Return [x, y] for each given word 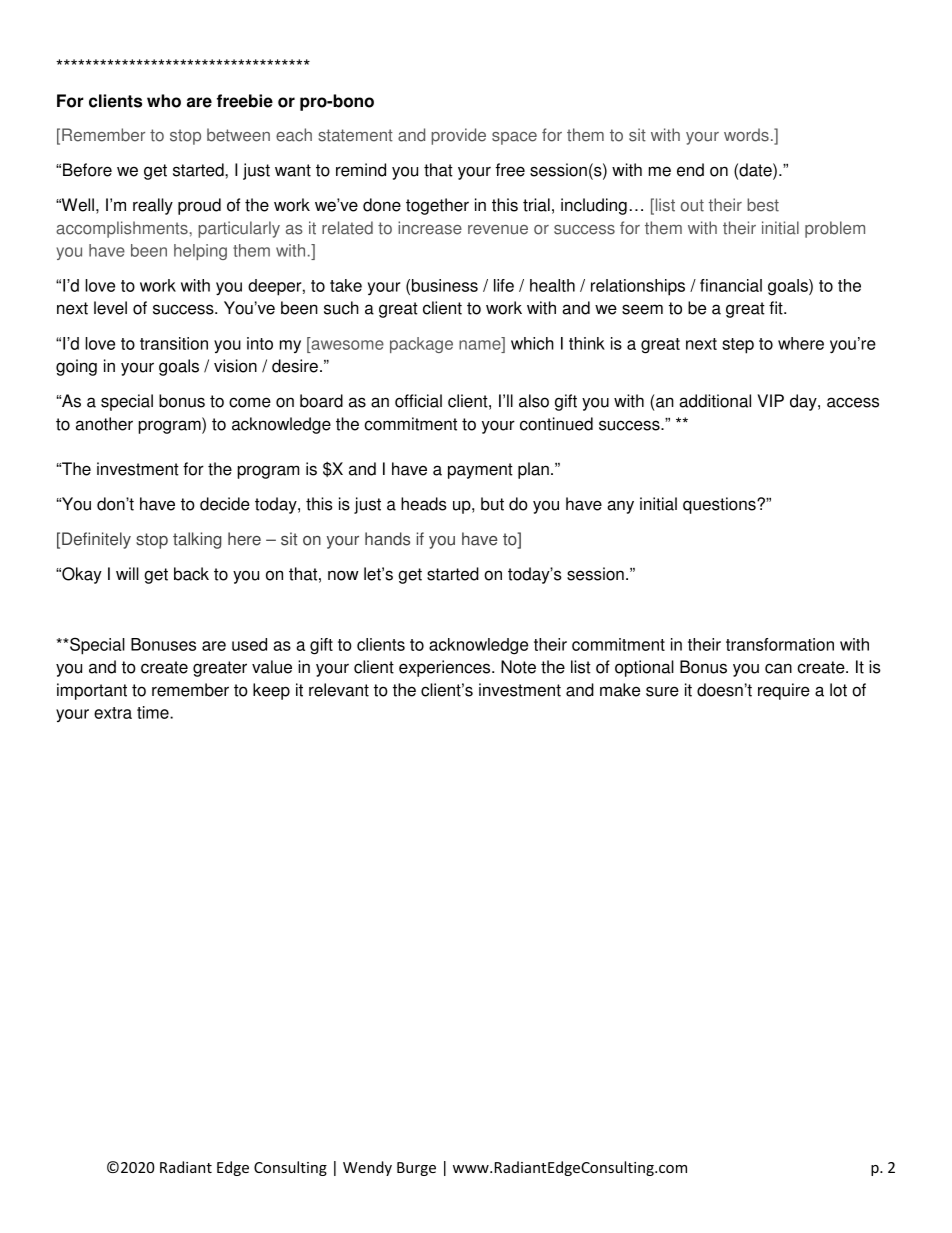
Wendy [367, 1168]
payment [480, 471]
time [154, 712]
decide [225, 504]
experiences [446, 668]
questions [720, 505]
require [784, 691]
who [164, 101]
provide [458, 136]
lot [838, 690]
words [746, 135]
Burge [416, 1169]
